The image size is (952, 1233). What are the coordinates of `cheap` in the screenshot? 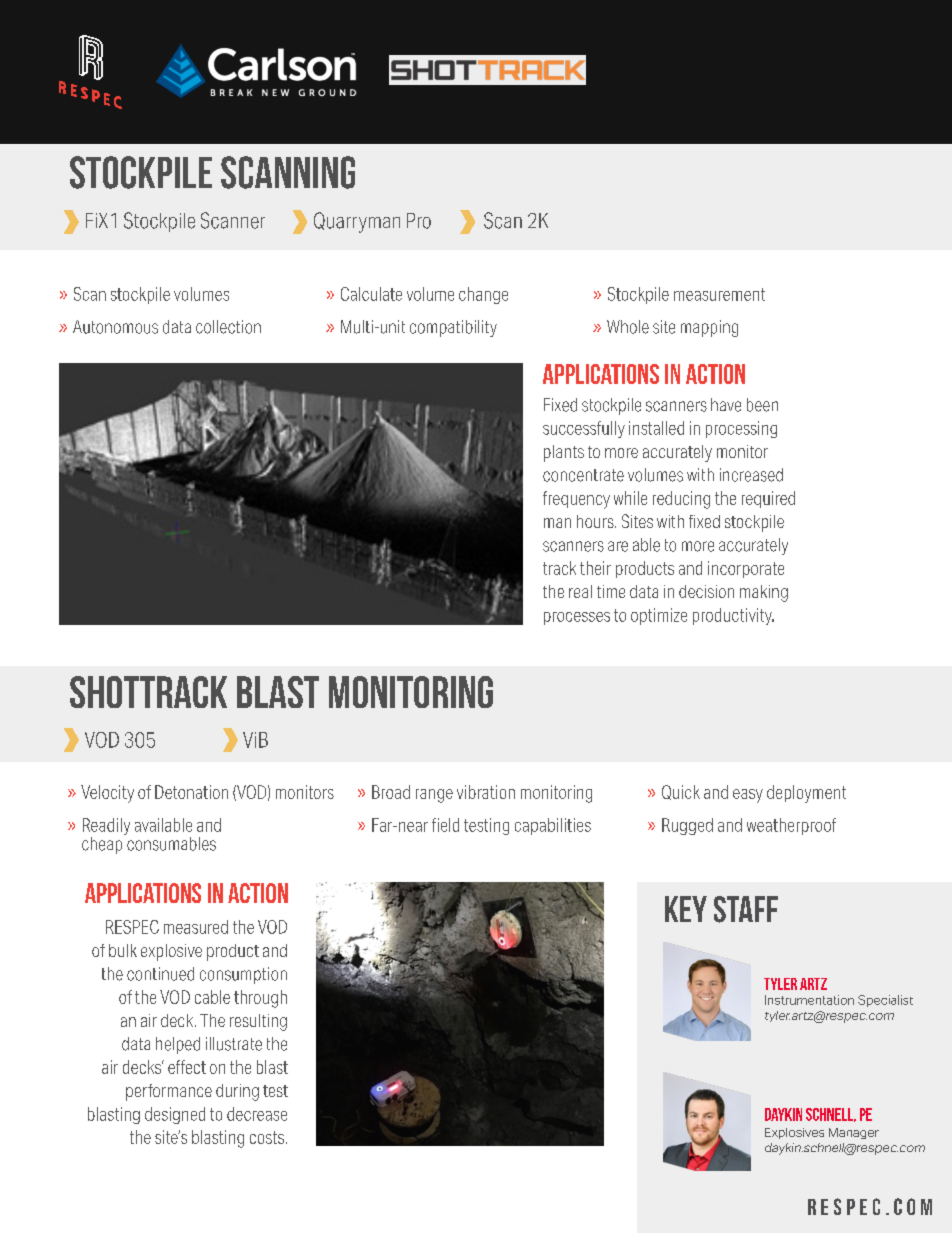 It's located at (103, 844).
